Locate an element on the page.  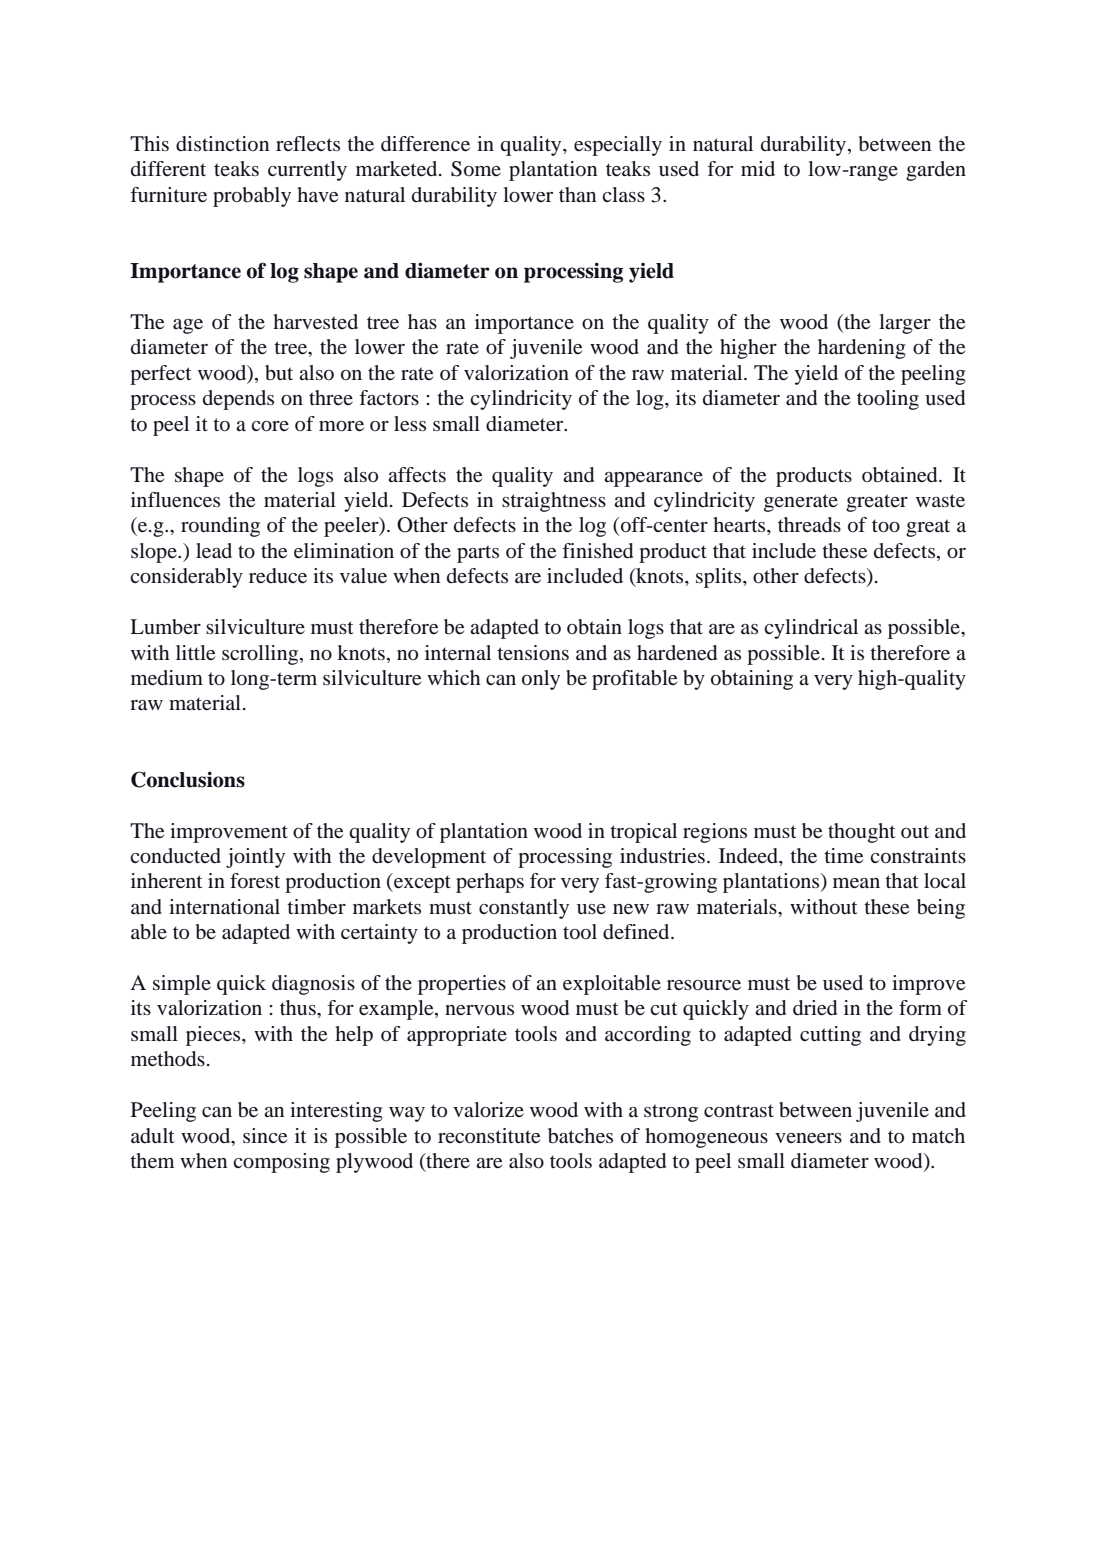
batches is located at coordinates (580, 1136).
